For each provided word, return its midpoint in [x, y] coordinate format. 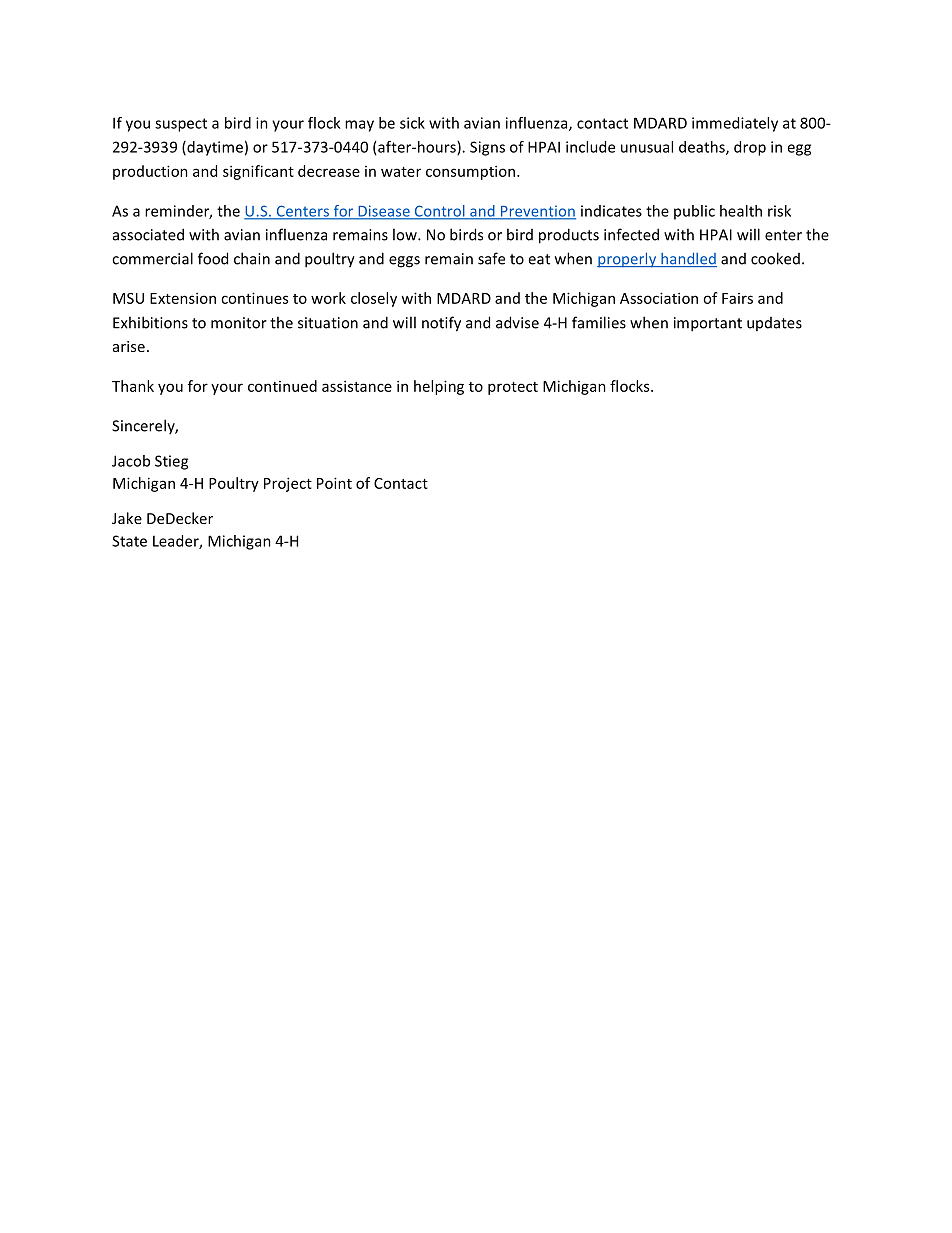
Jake [127, 518]
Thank [133, 386]
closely [374, 299]
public [694, 212]
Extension [183, 298]
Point [334, 483]
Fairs [737, 298]
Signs [487, 148]
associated [148, 234]
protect [513, 388]
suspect [181, 125]
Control [439, 212]
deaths [703, 148]
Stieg [171, 462]
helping [439, 387]
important [708, 324]
